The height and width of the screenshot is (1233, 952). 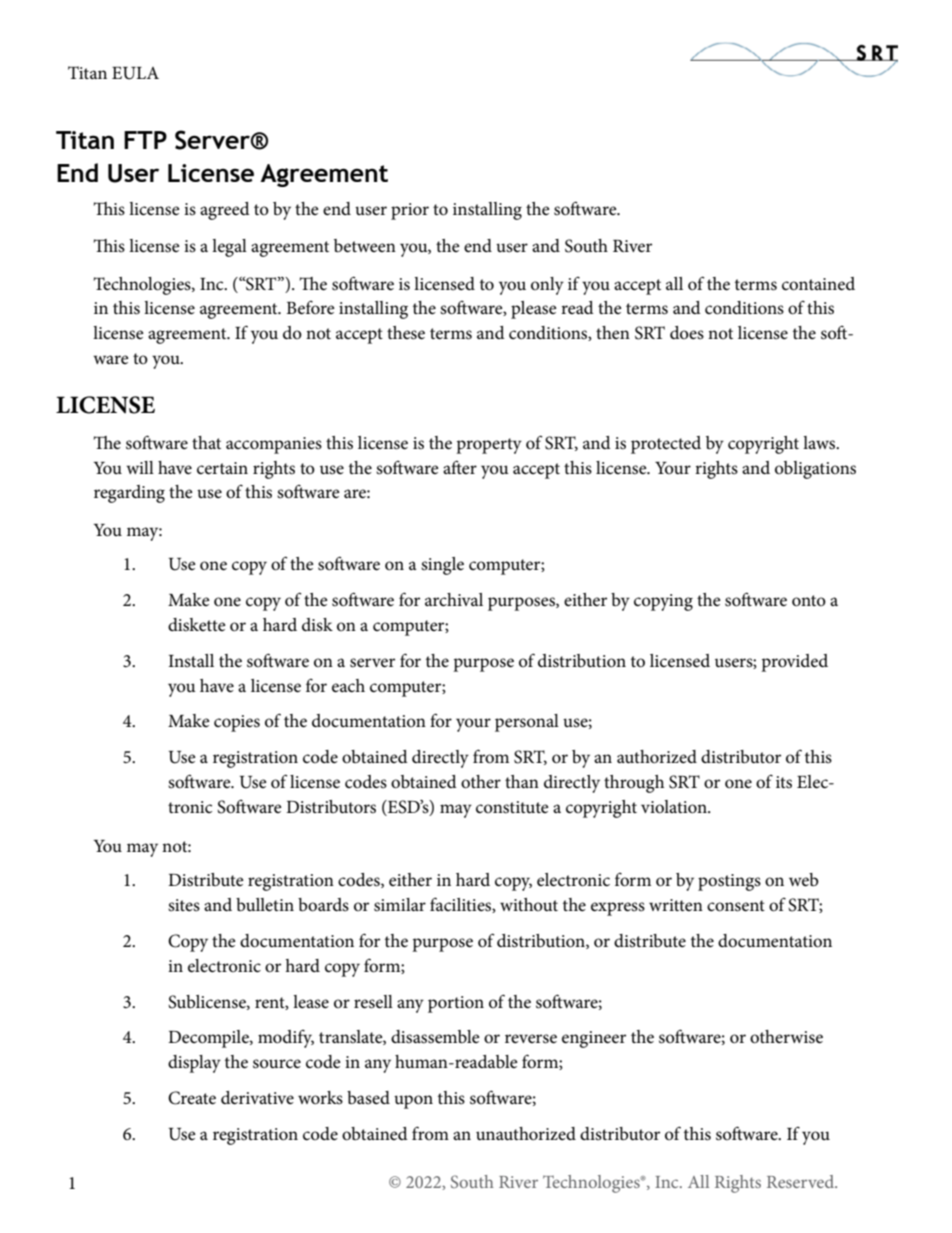 What do you see at coordinates (454, 600) in the screenshot?
I see `archival` at bounding box center [454, 600].
